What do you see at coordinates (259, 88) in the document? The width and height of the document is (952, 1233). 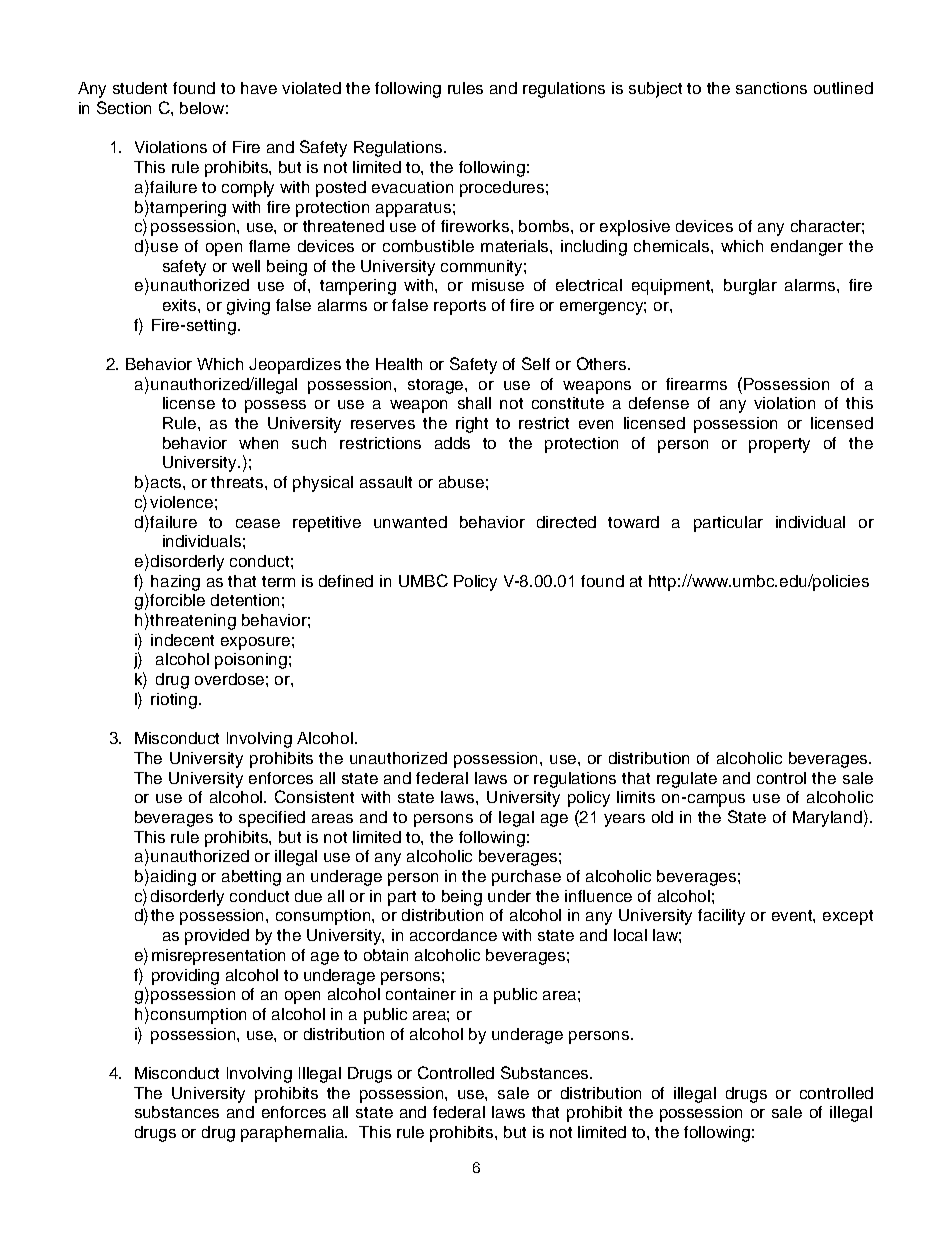 I see `have` at bounding box center [259, 88].
